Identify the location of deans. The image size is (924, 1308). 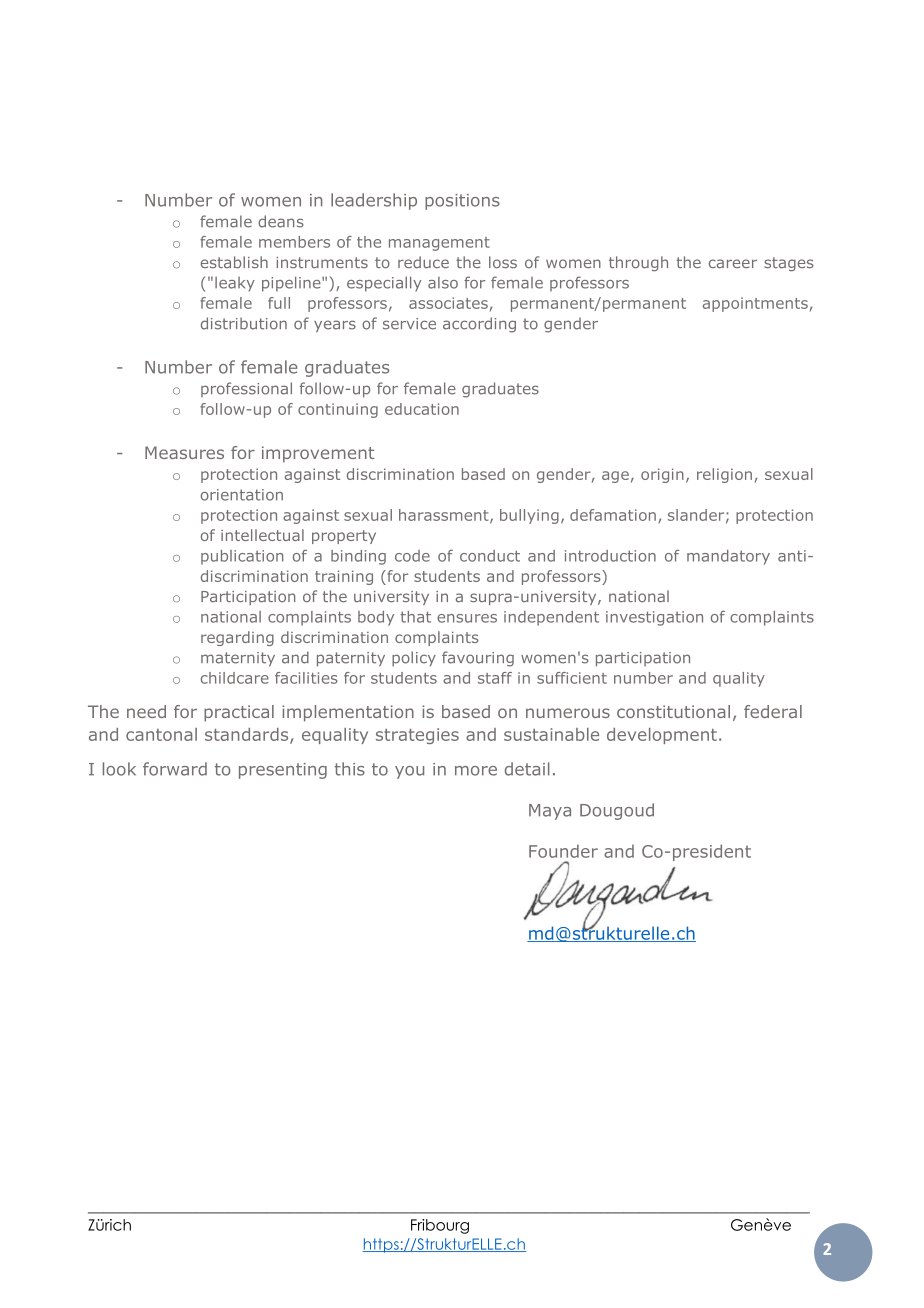
(281, 221).
